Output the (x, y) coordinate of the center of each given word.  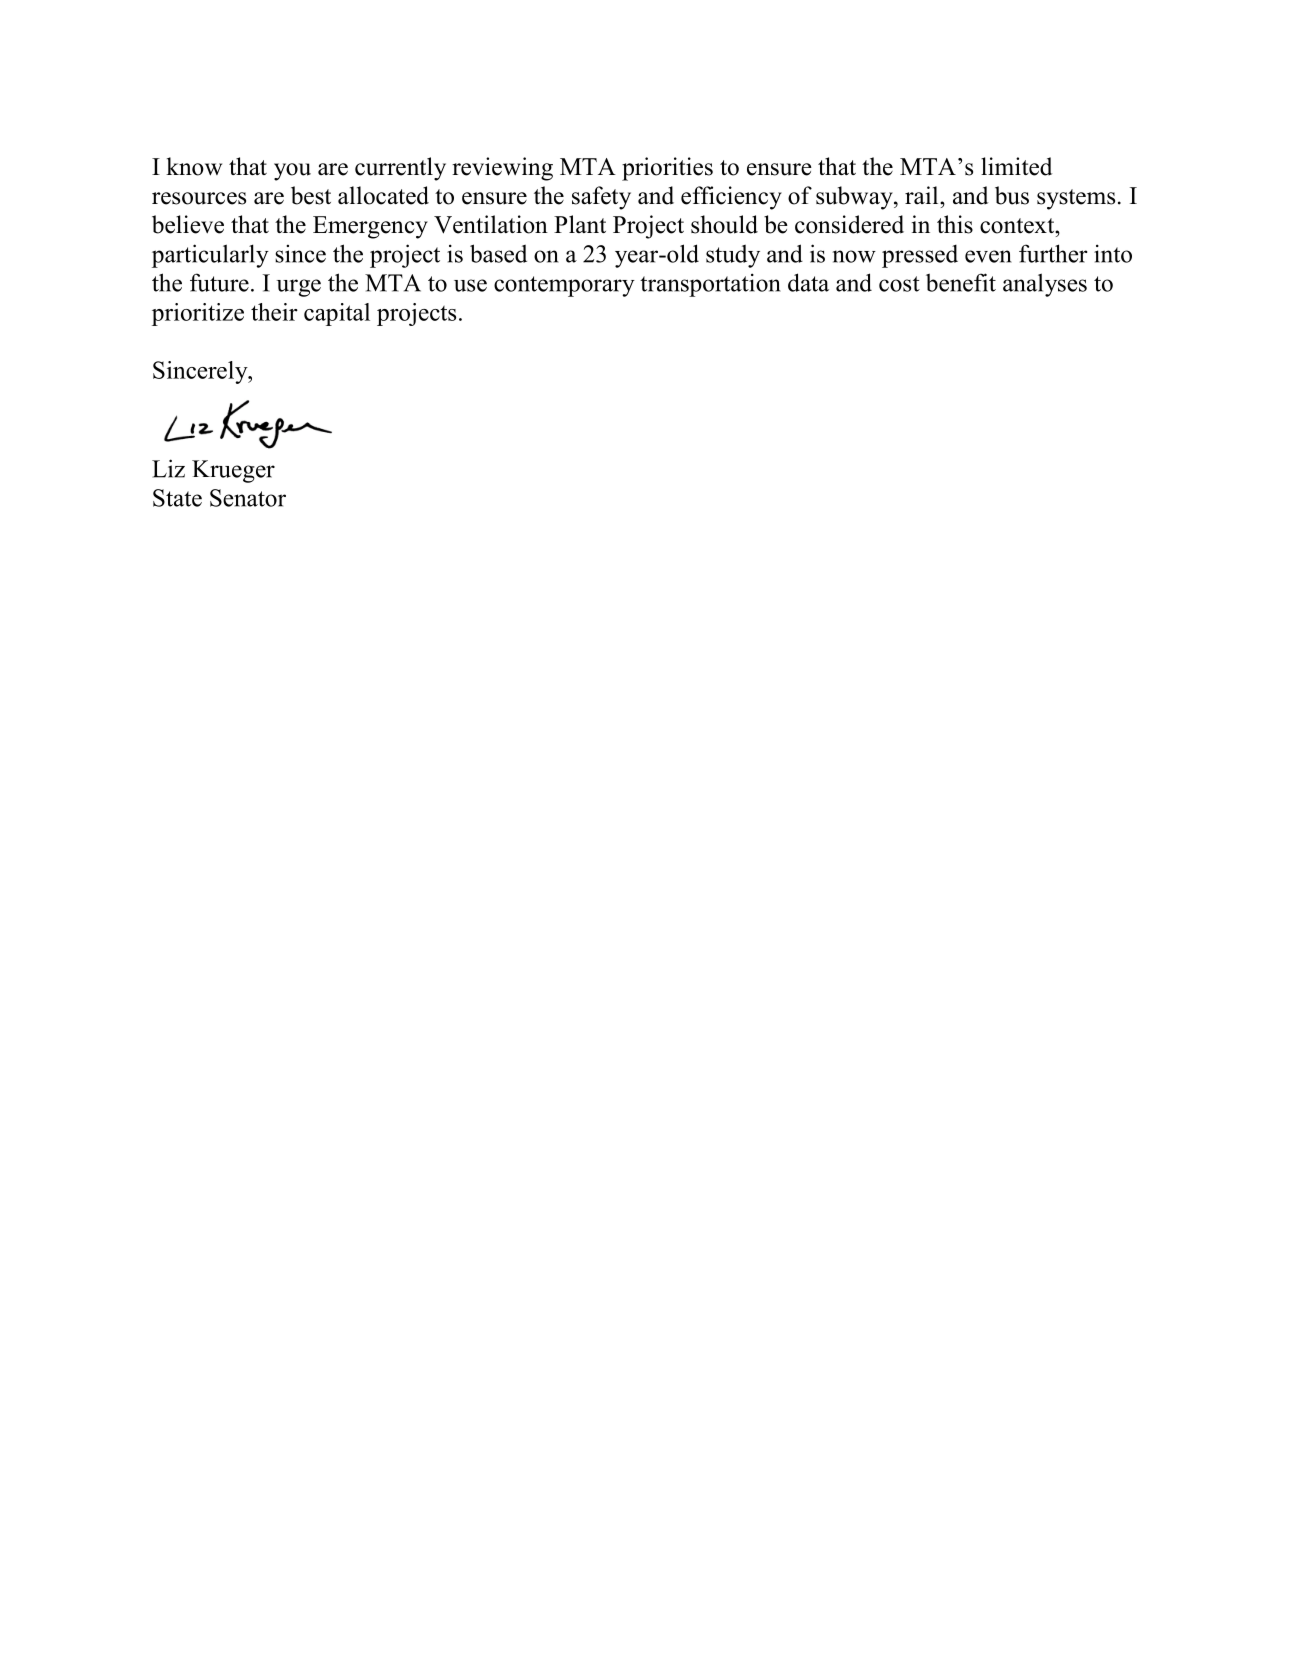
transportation (710, 285)
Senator (248, 498)
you (292, 172)
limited (1016, 166)
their (274, 312)
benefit (961, 282)
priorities (667, 169)
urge (299, 288)
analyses (1045, 285)
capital (337, 314)
